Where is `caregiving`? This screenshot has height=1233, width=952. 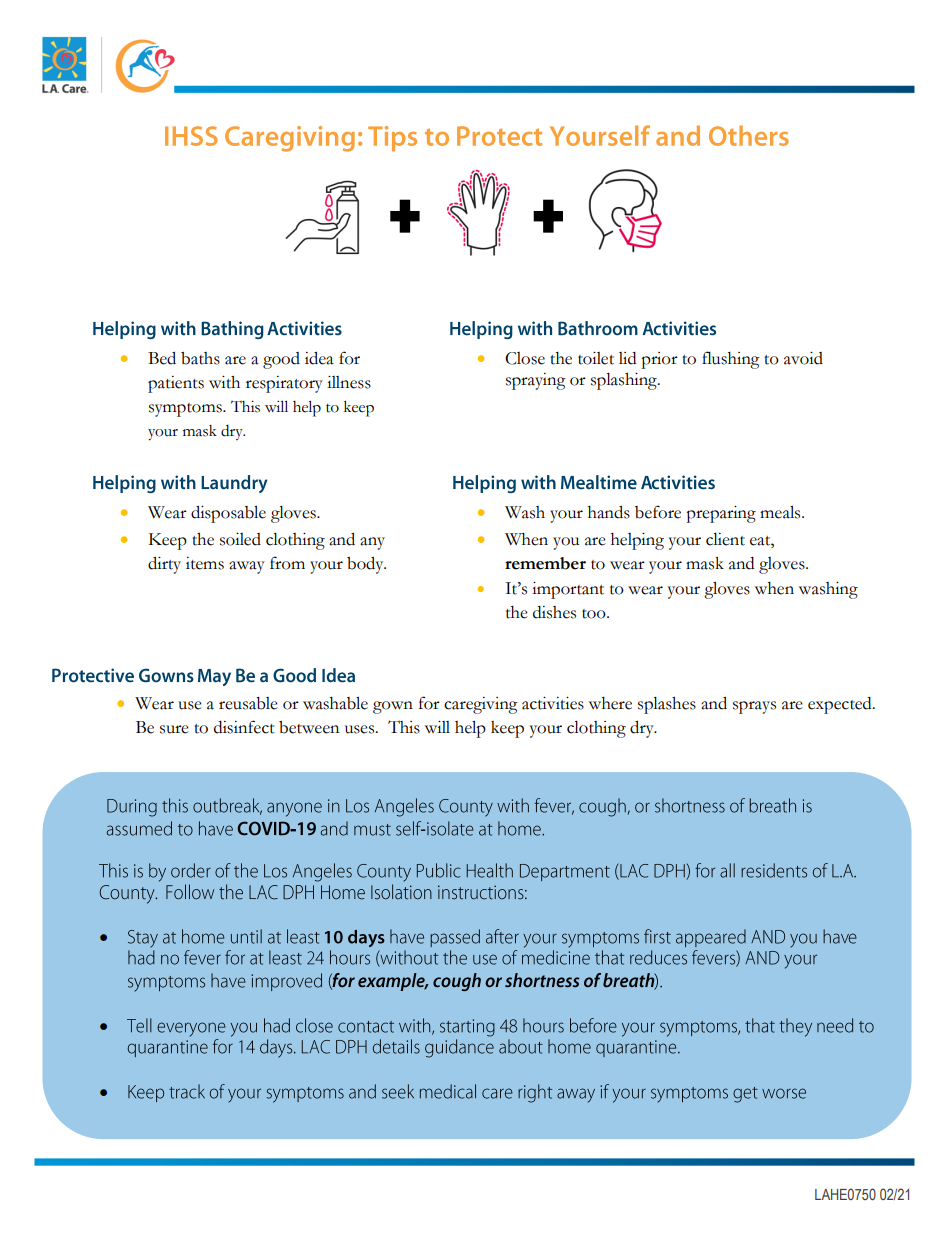
caregiving is located at coordinates (481, 705).
